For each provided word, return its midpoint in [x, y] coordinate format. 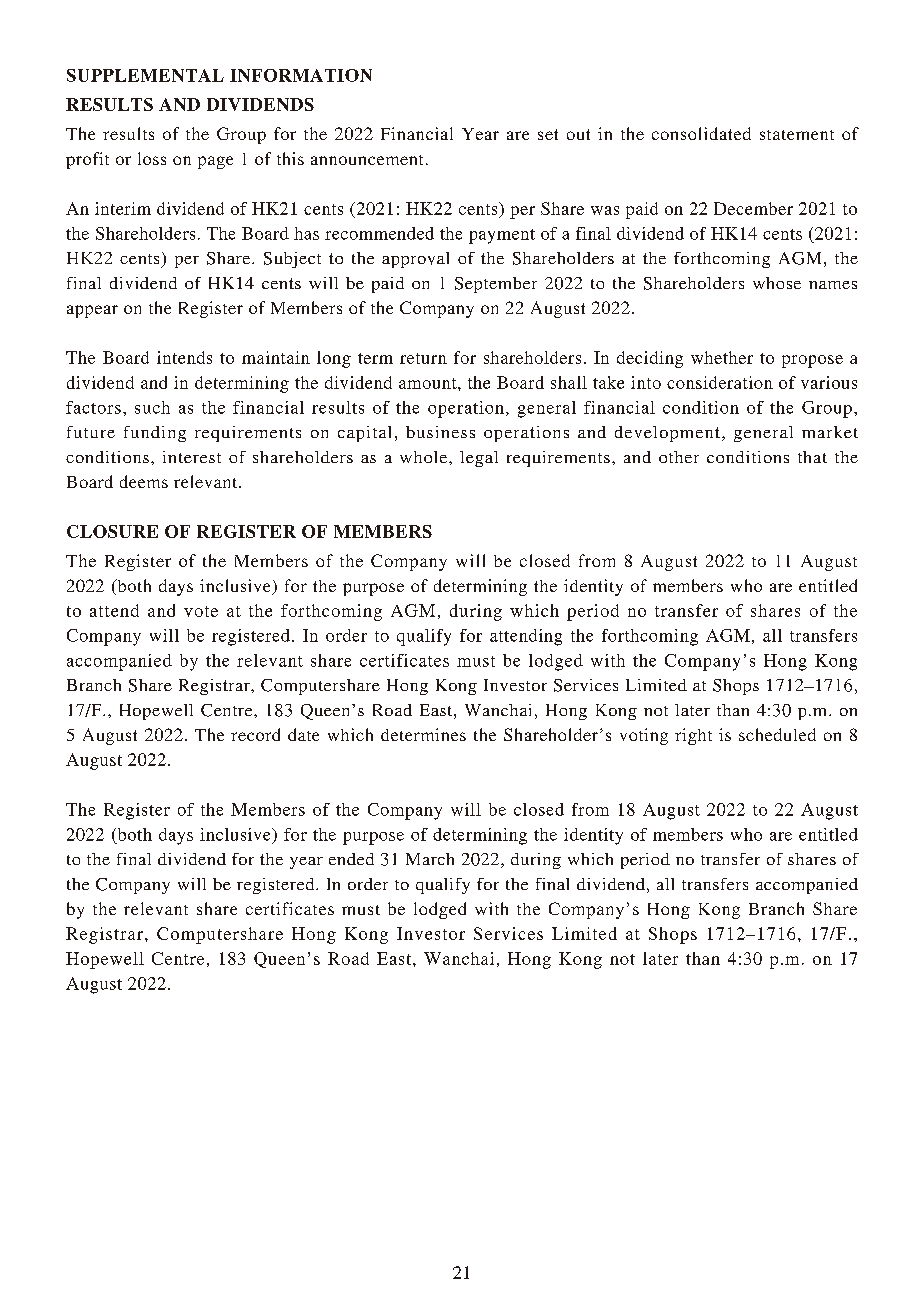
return [423, 358]
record [255, 734]
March [430, 859]
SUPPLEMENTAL [145, 75]
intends [184, 357]
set [548, 134]
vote [201, 611]
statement [797, 135]
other [679, 457]
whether [722, 357]
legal [479, 459]
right [693, 736]
